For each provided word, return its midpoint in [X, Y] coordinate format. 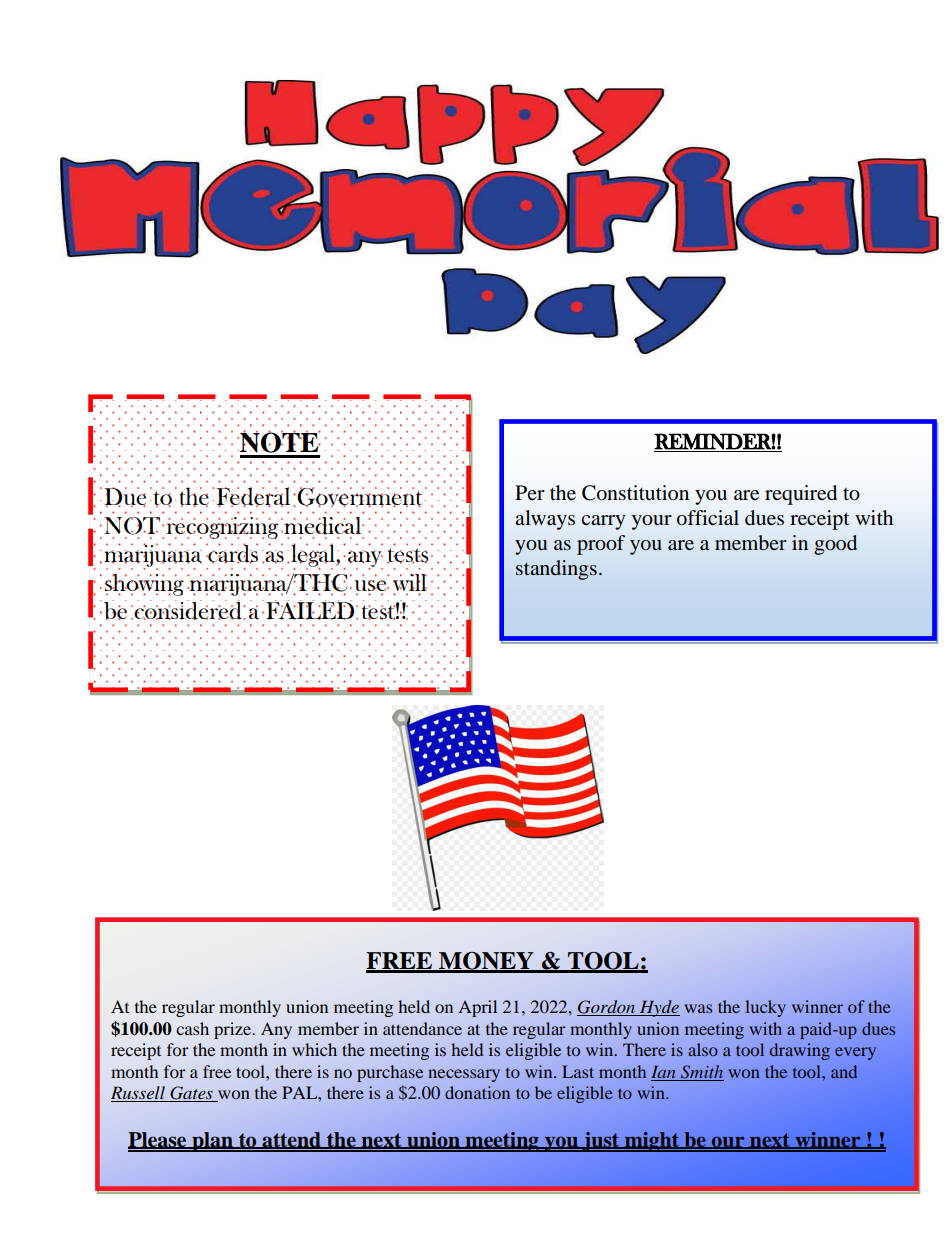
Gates [191, 1094]
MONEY [486, 962]
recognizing [223, 528]
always [545, 520]
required [801, 495]
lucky [765, 1008]
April [477, 1008]
